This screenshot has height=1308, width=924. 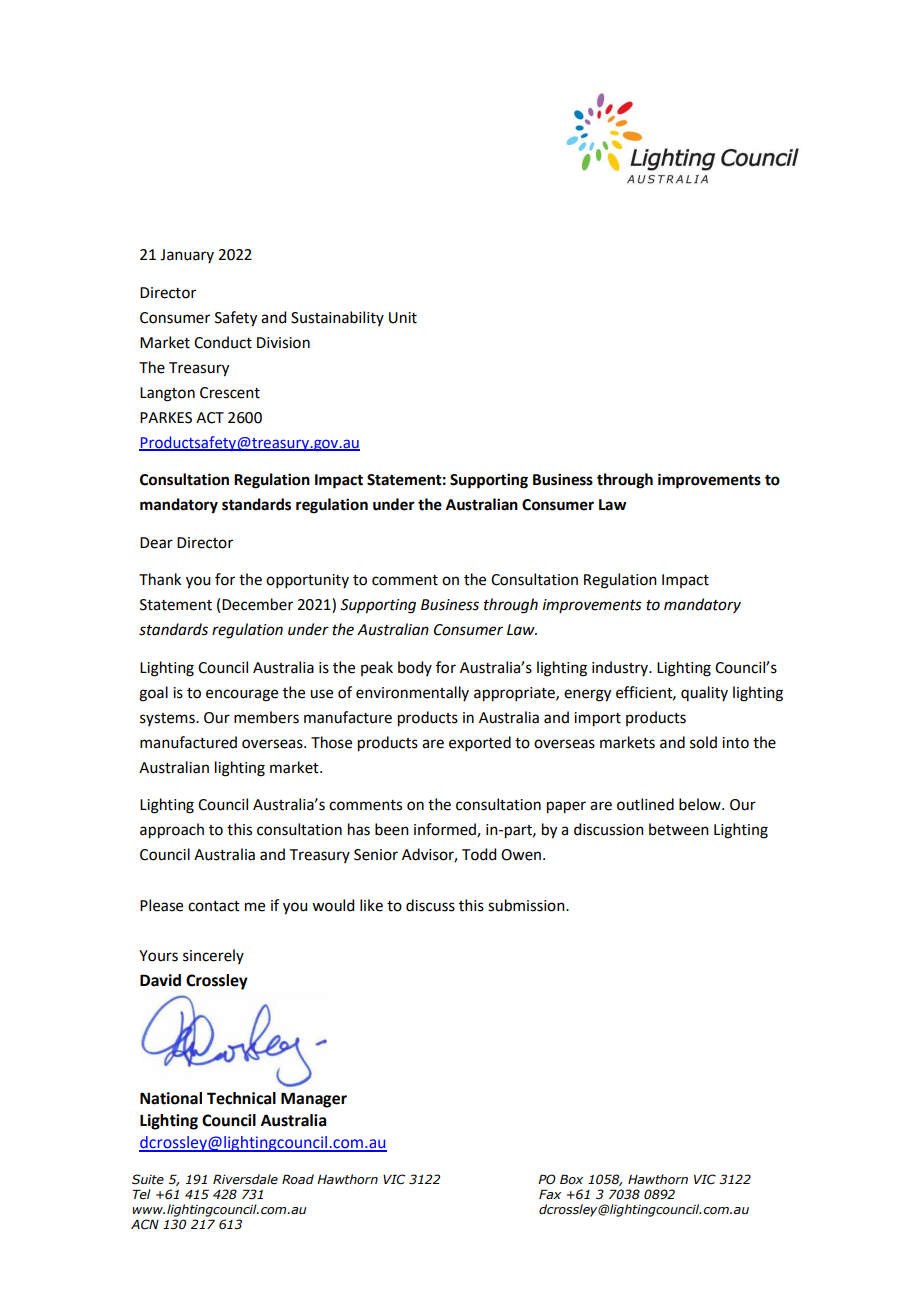 What do you see at coordinates (213, 956) in the screenshot?
I see `sincerely` at bounding box center [213, 956].
